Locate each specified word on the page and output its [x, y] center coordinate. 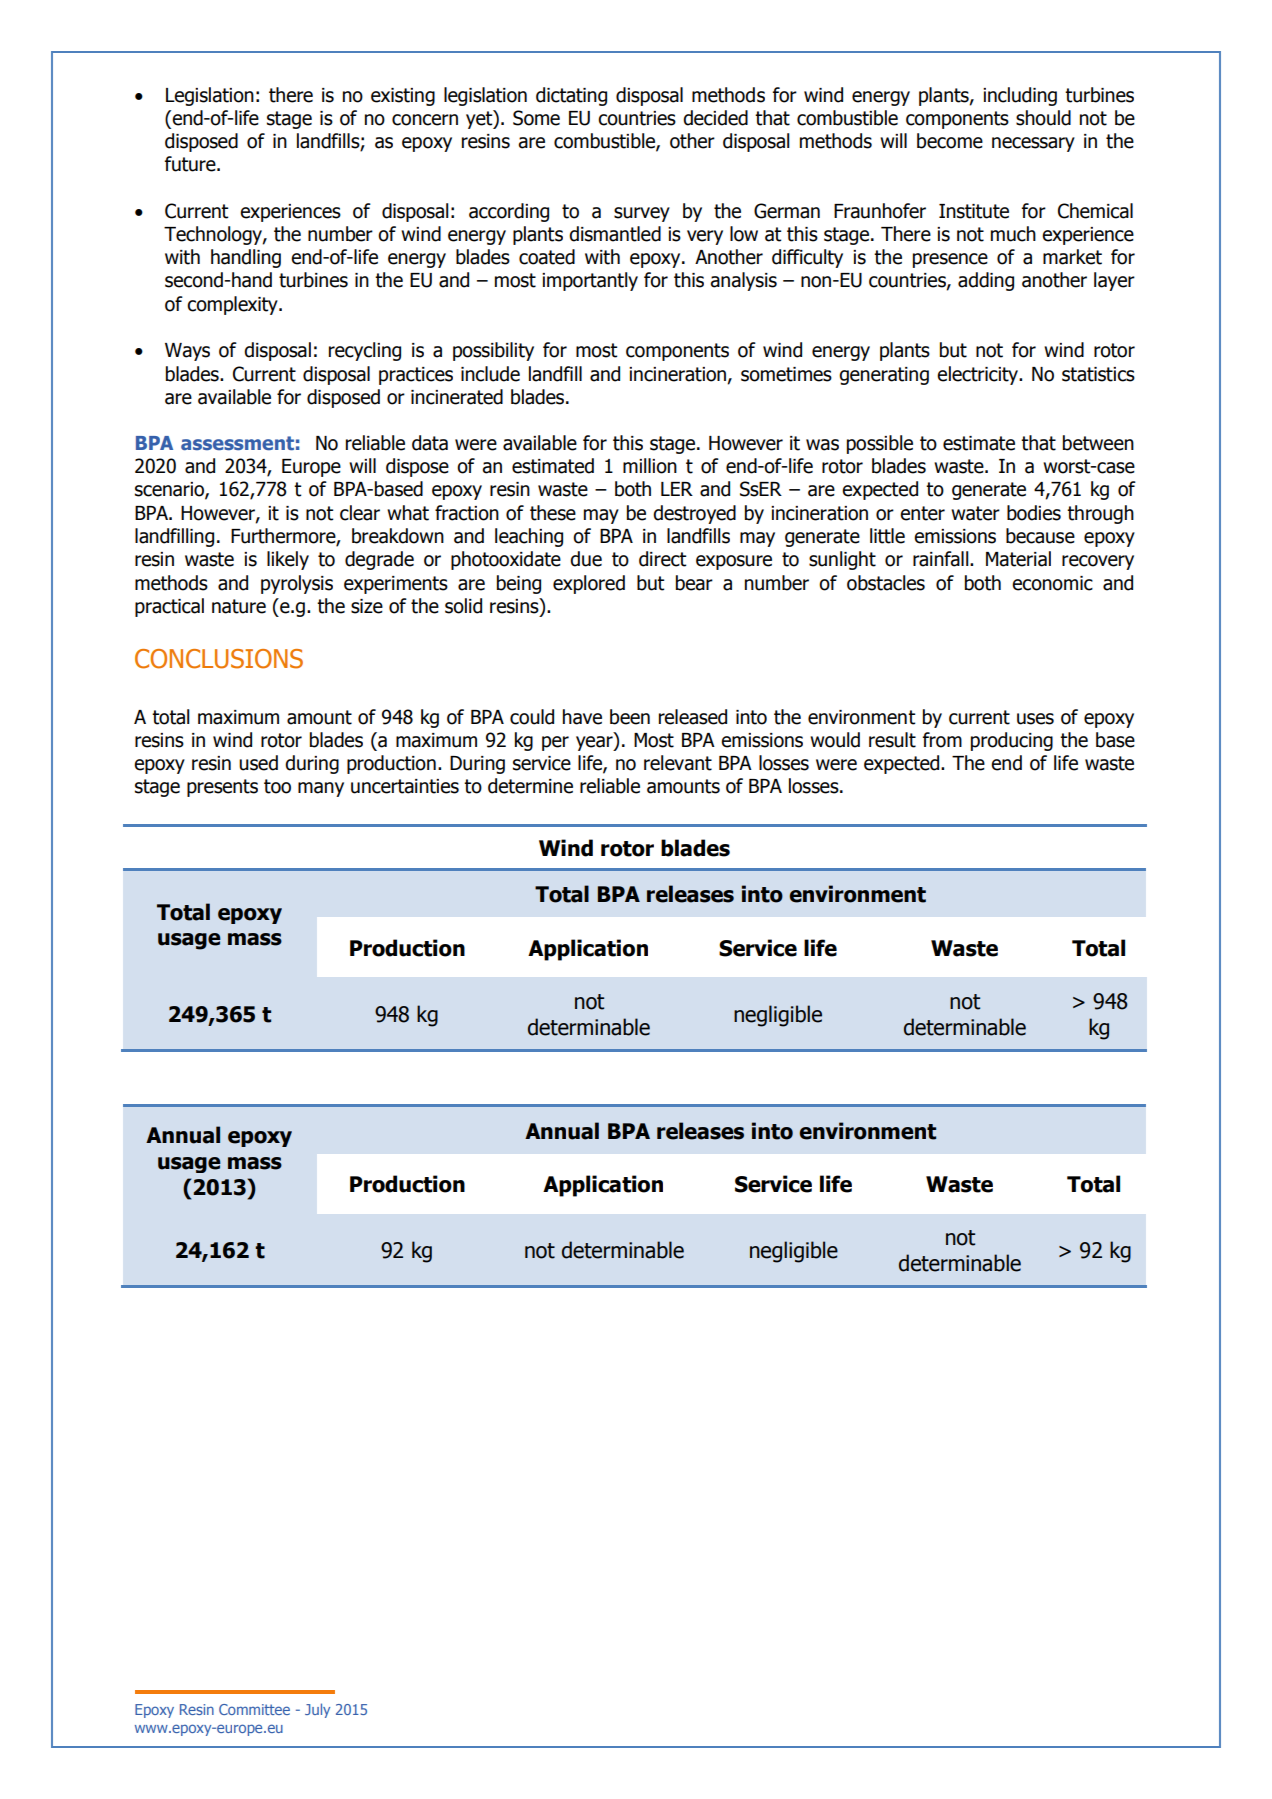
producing [1012, 741]
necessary [1033, 144]
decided [715, 118]
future [191, 164]
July [317, 1710]
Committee [254, 1709]
